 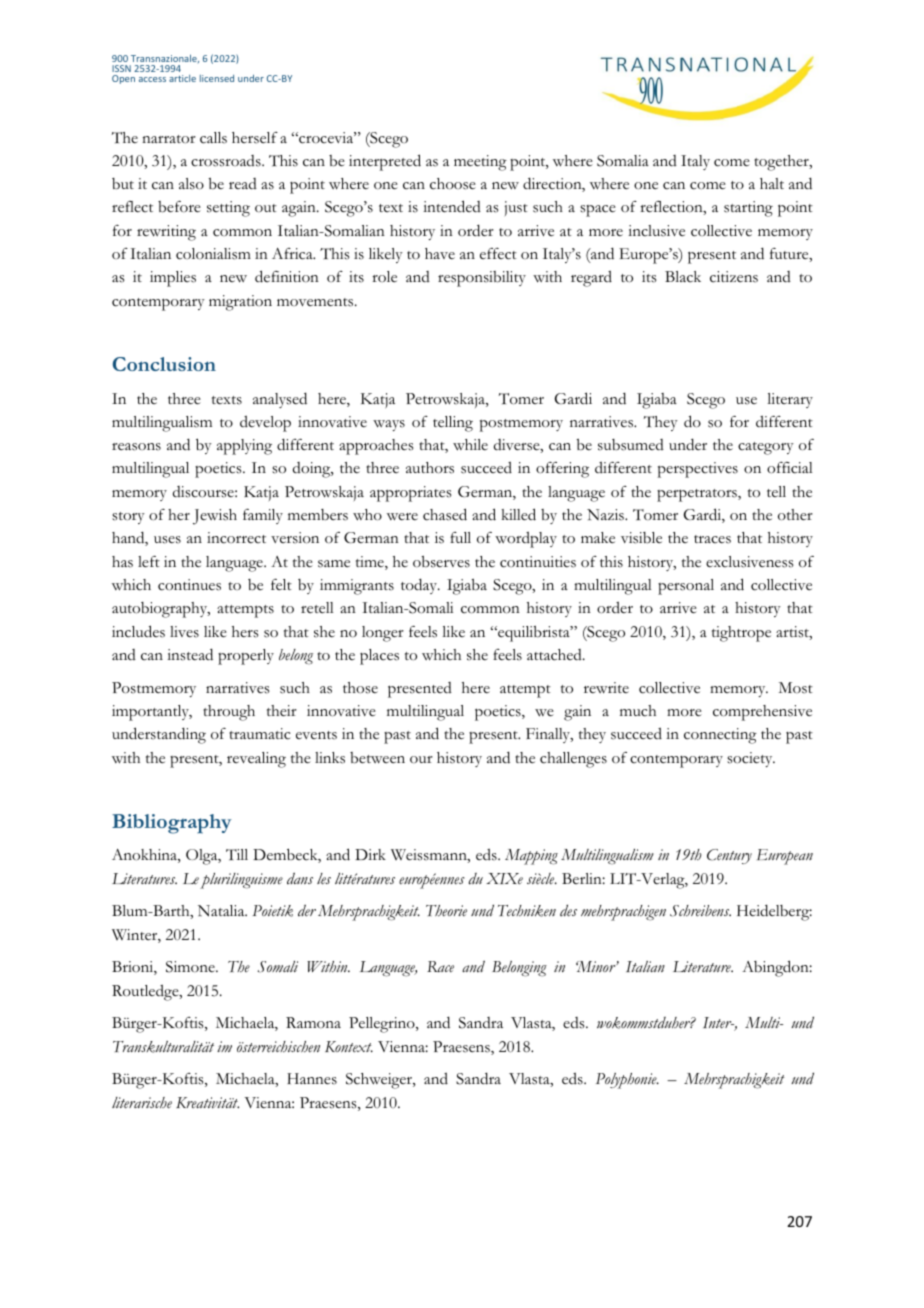 What do you see at coordinates (217, 78) in the screenshot?
I see `licensed` at bounding box center [217, 78].
